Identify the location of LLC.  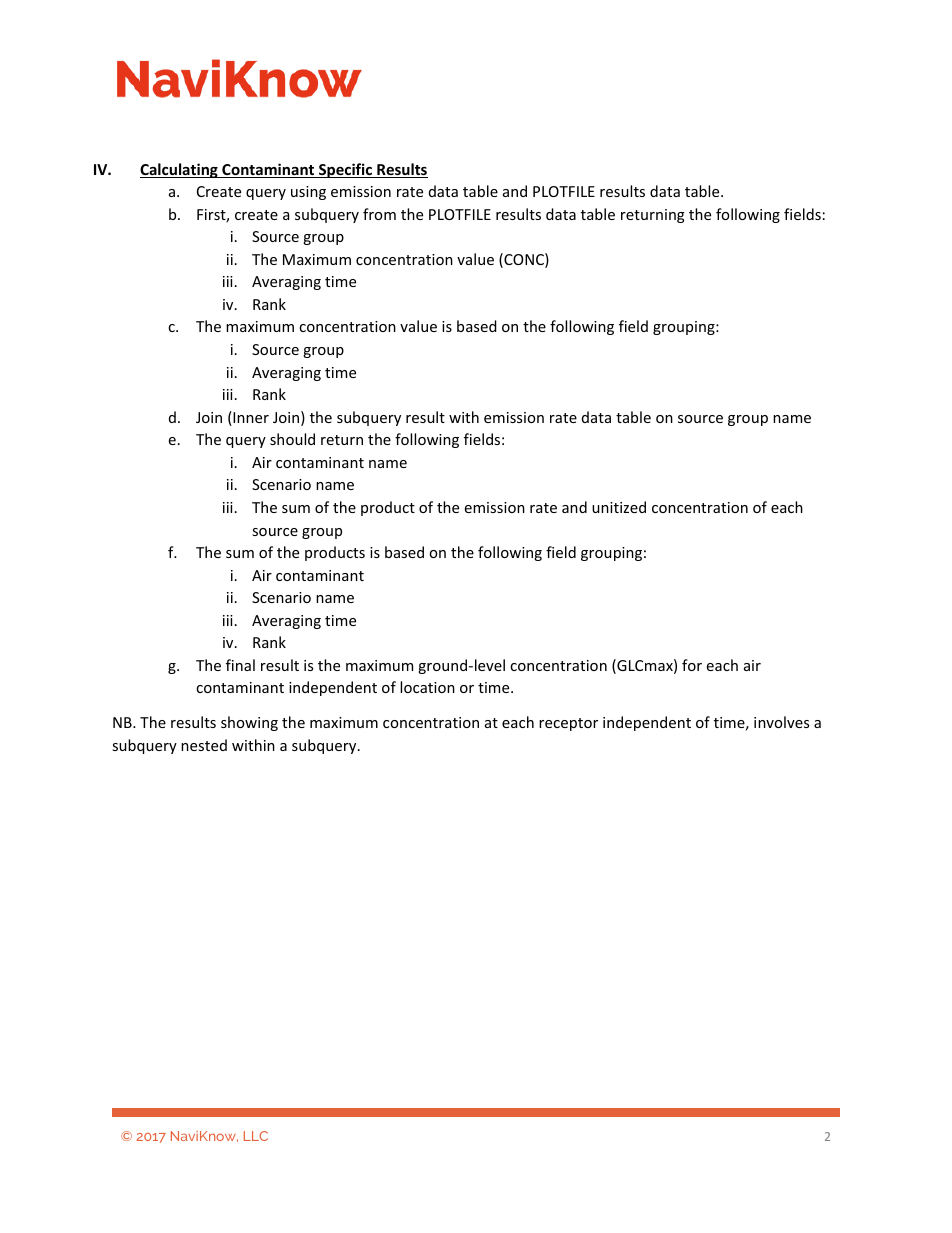
(256, 1136).
